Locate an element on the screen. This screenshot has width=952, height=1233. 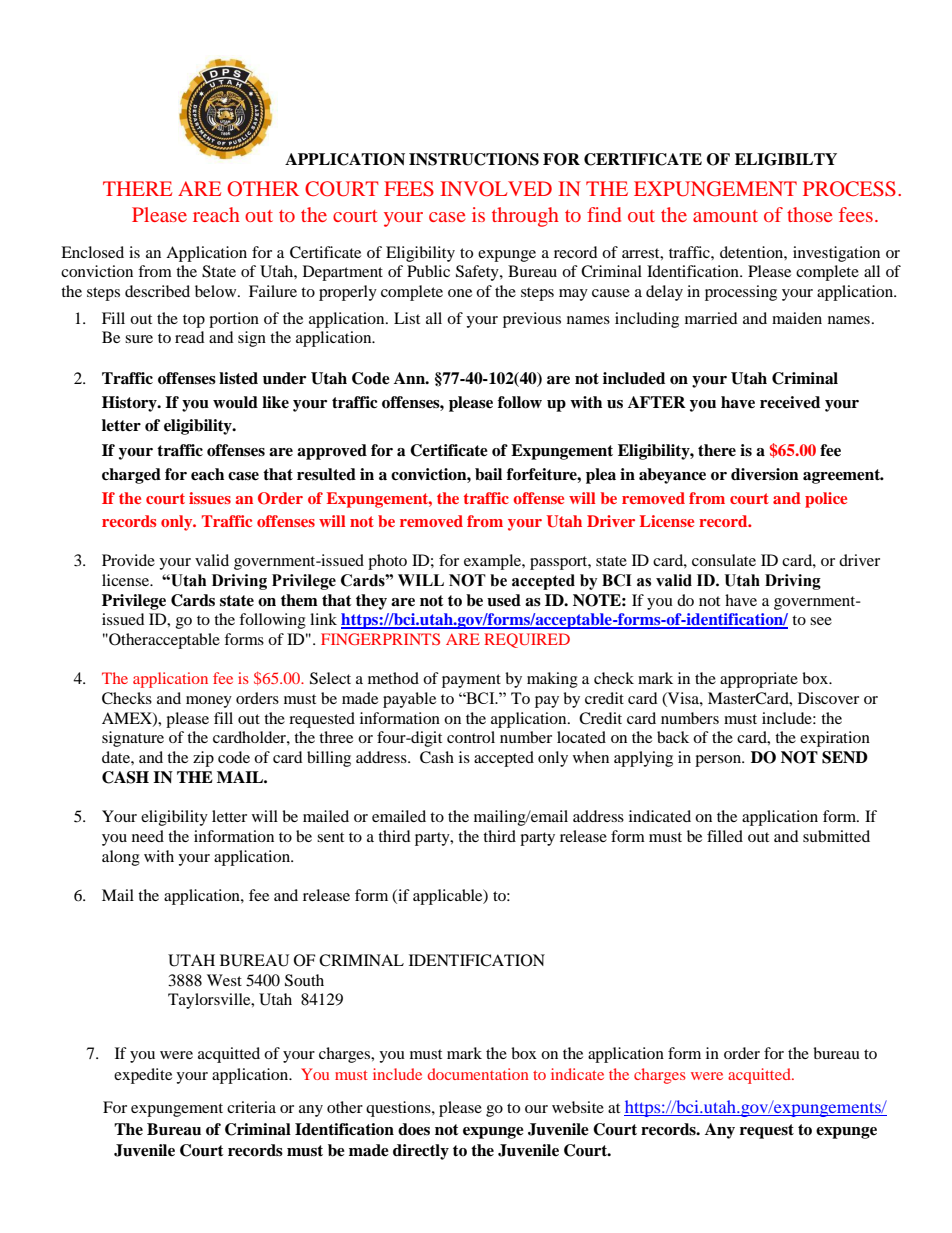
does is located at coordinates (414, 1129).
